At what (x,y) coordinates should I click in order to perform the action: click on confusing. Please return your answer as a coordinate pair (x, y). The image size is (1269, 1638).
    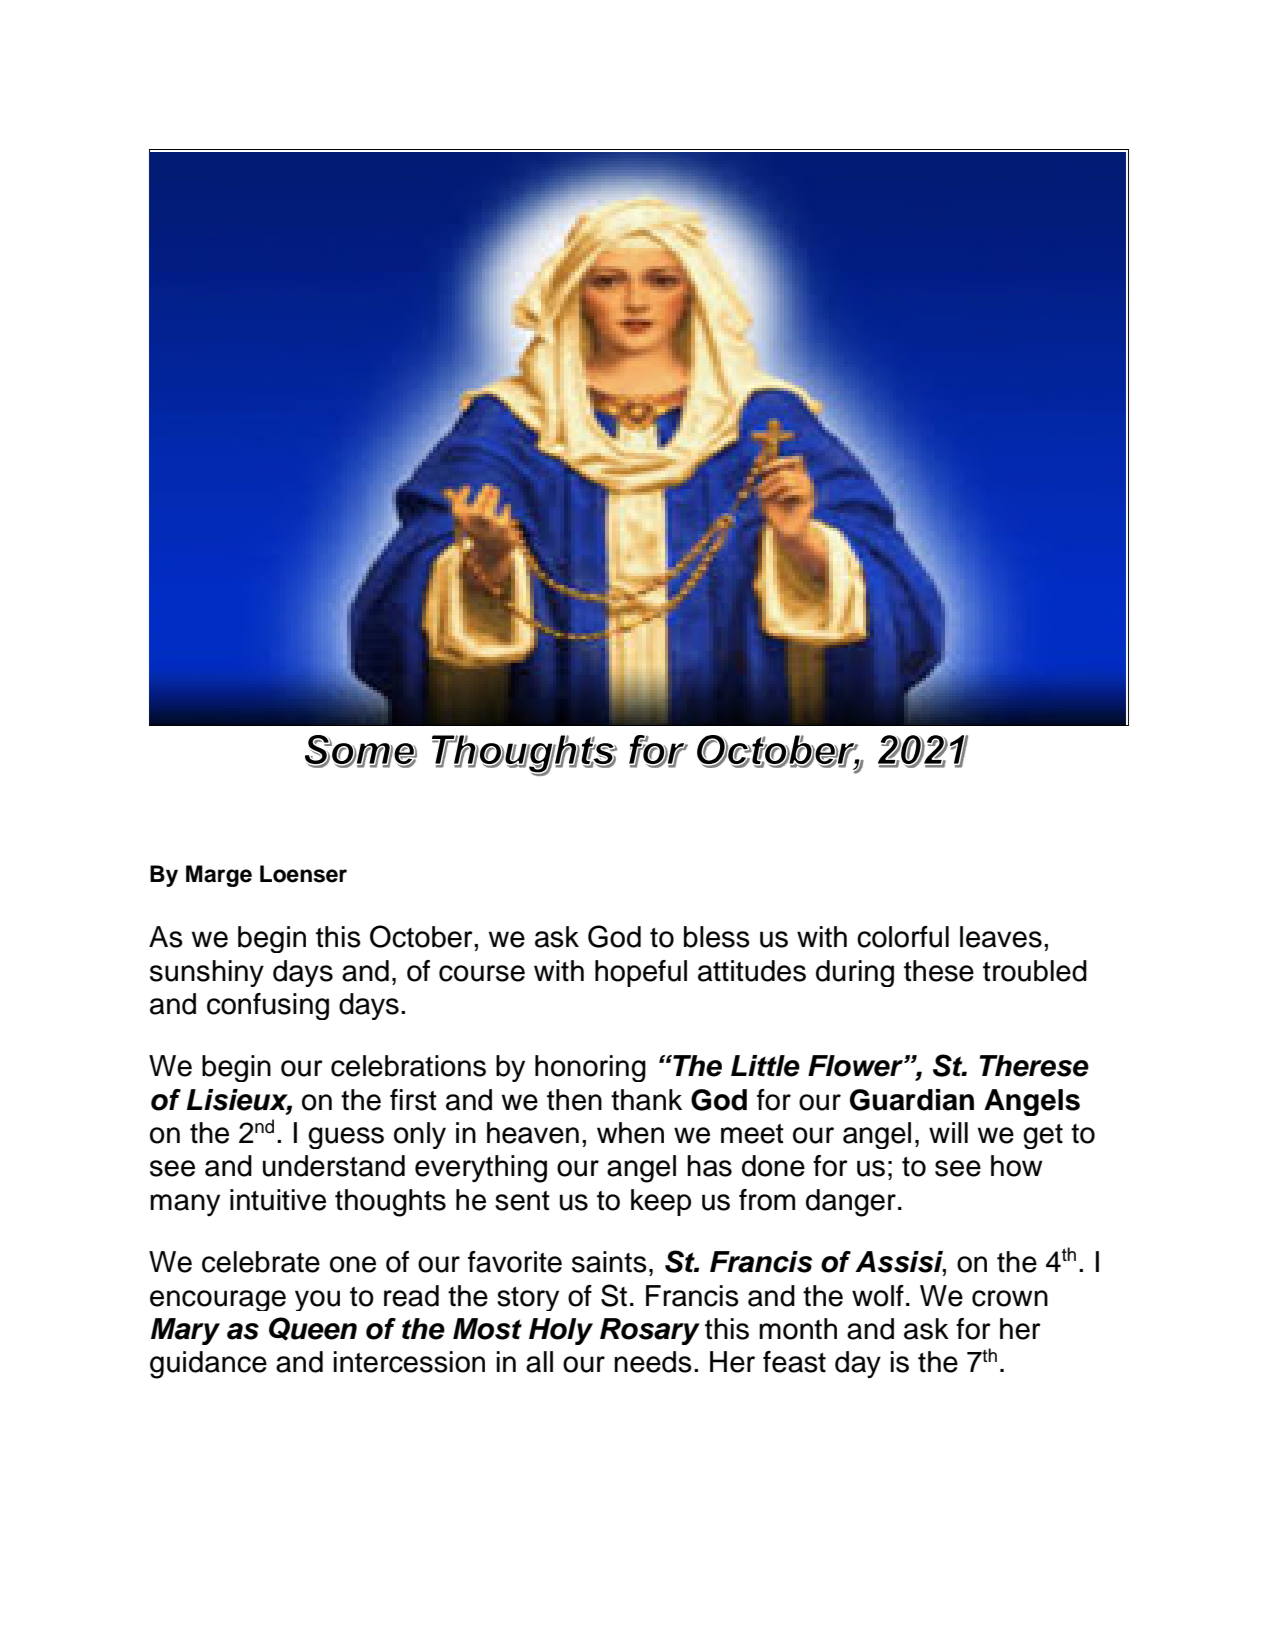
    Looking at the image, I should click on (268, 1006).
